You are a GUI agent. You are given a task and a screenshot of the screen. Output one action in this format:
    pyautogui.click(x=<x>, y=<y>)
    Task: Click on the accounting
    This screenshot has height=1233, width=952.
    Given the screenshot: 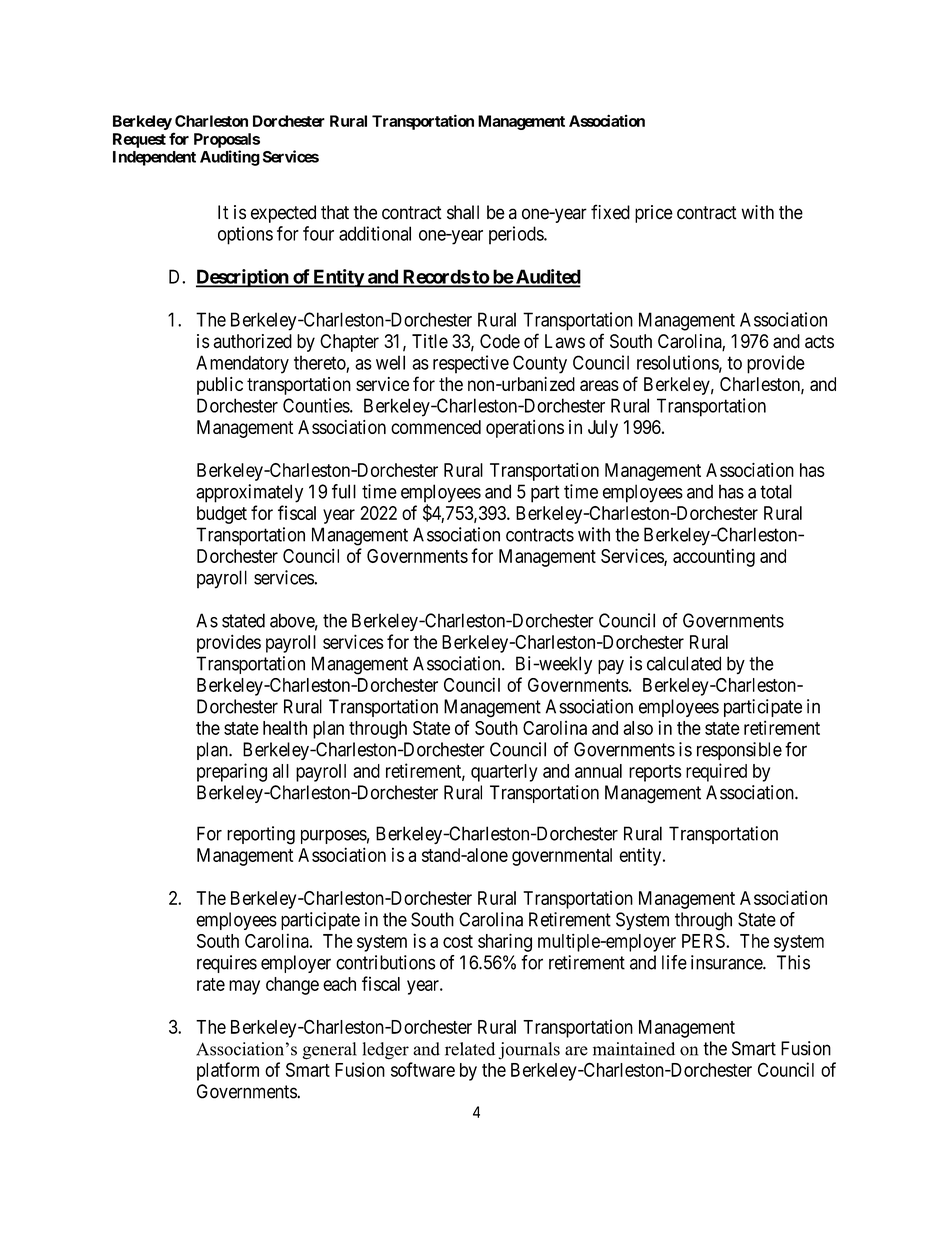 What is the action you would take?
    pyautogui.click(x=714, y=557)
